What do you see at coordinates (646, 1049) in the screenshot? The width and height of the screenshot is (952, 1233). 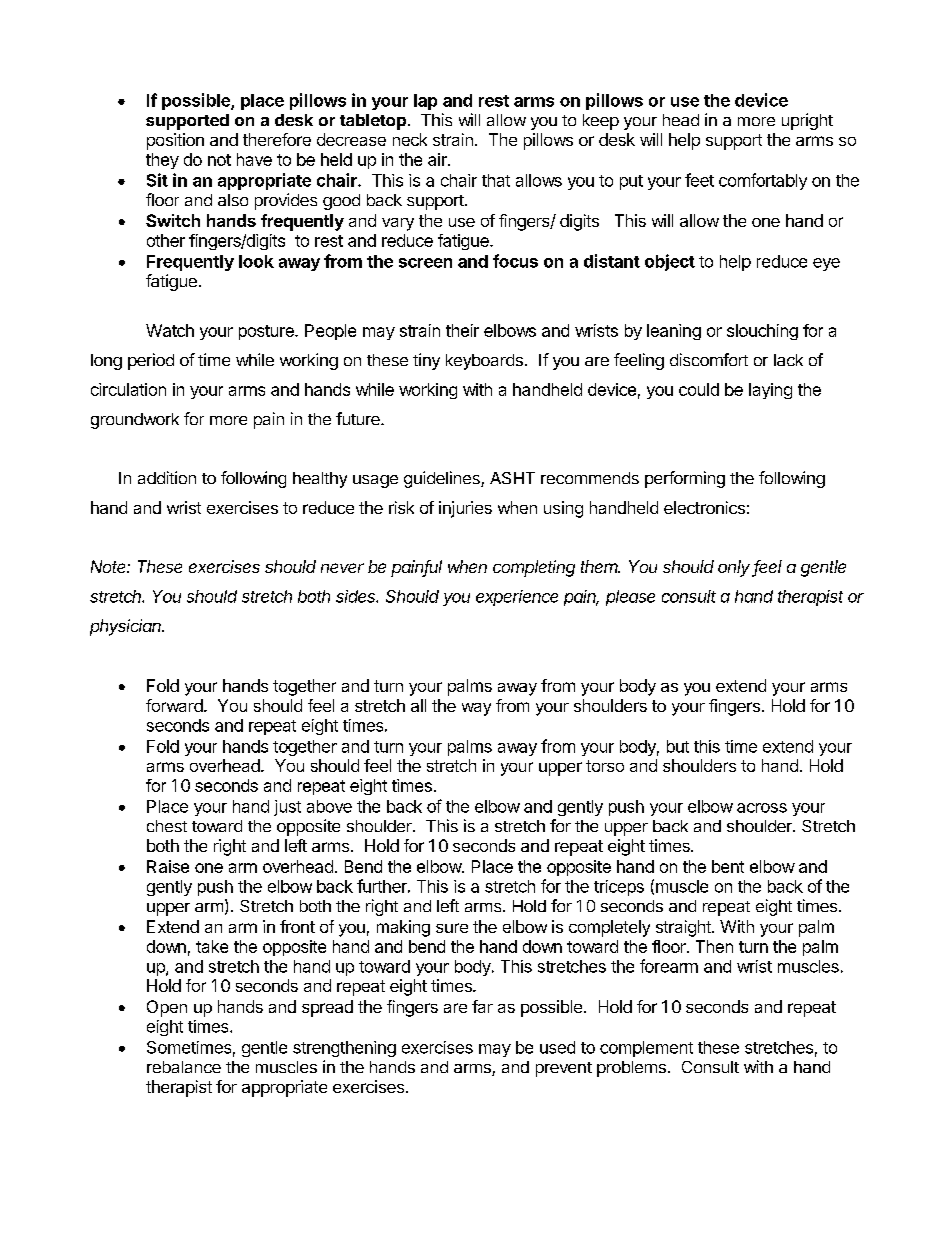 I see `complement` at bounding box center [646, 1049].
